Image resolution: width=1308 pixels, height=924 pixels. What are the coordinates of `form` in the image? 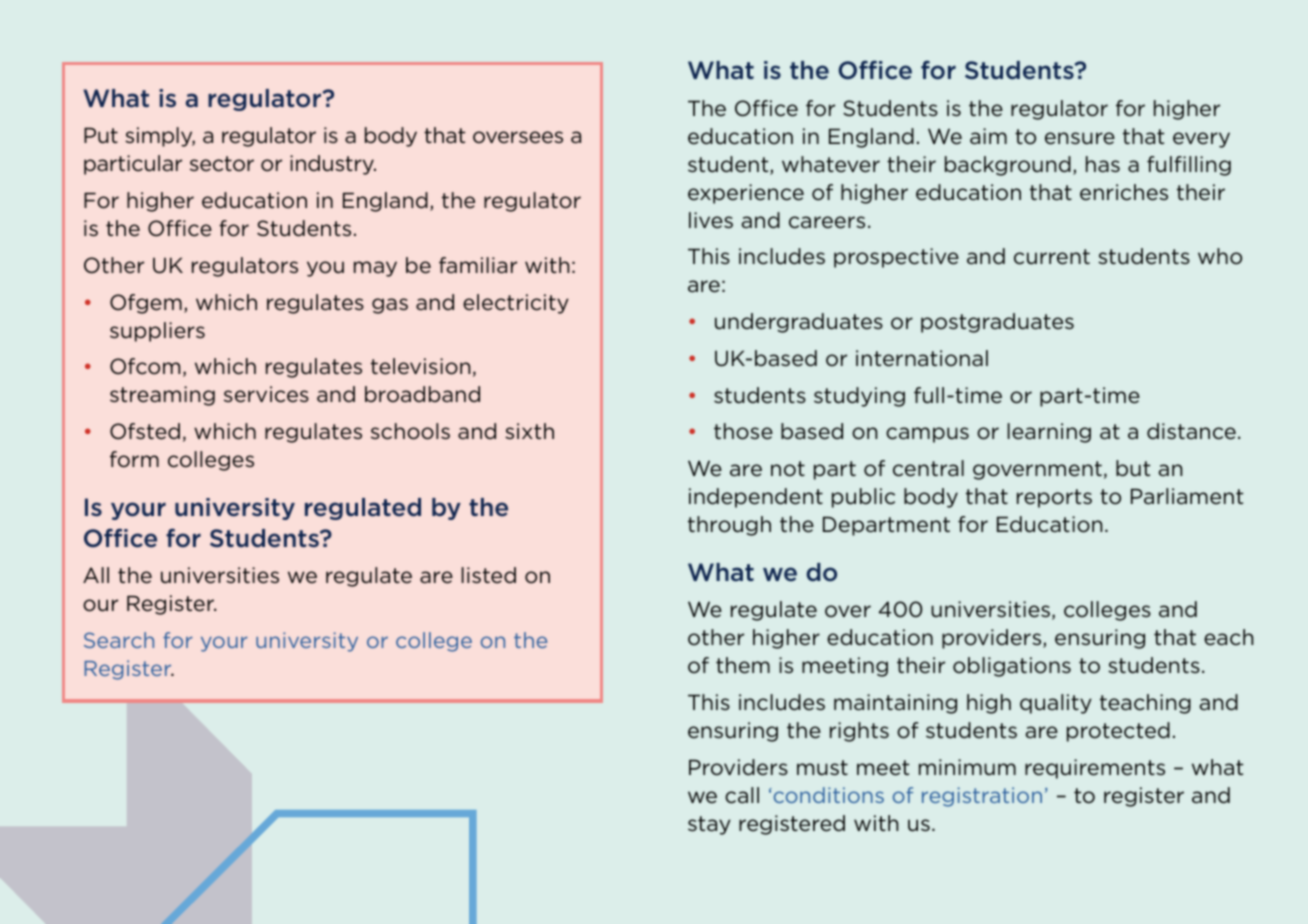 It's located at (134, 459).
